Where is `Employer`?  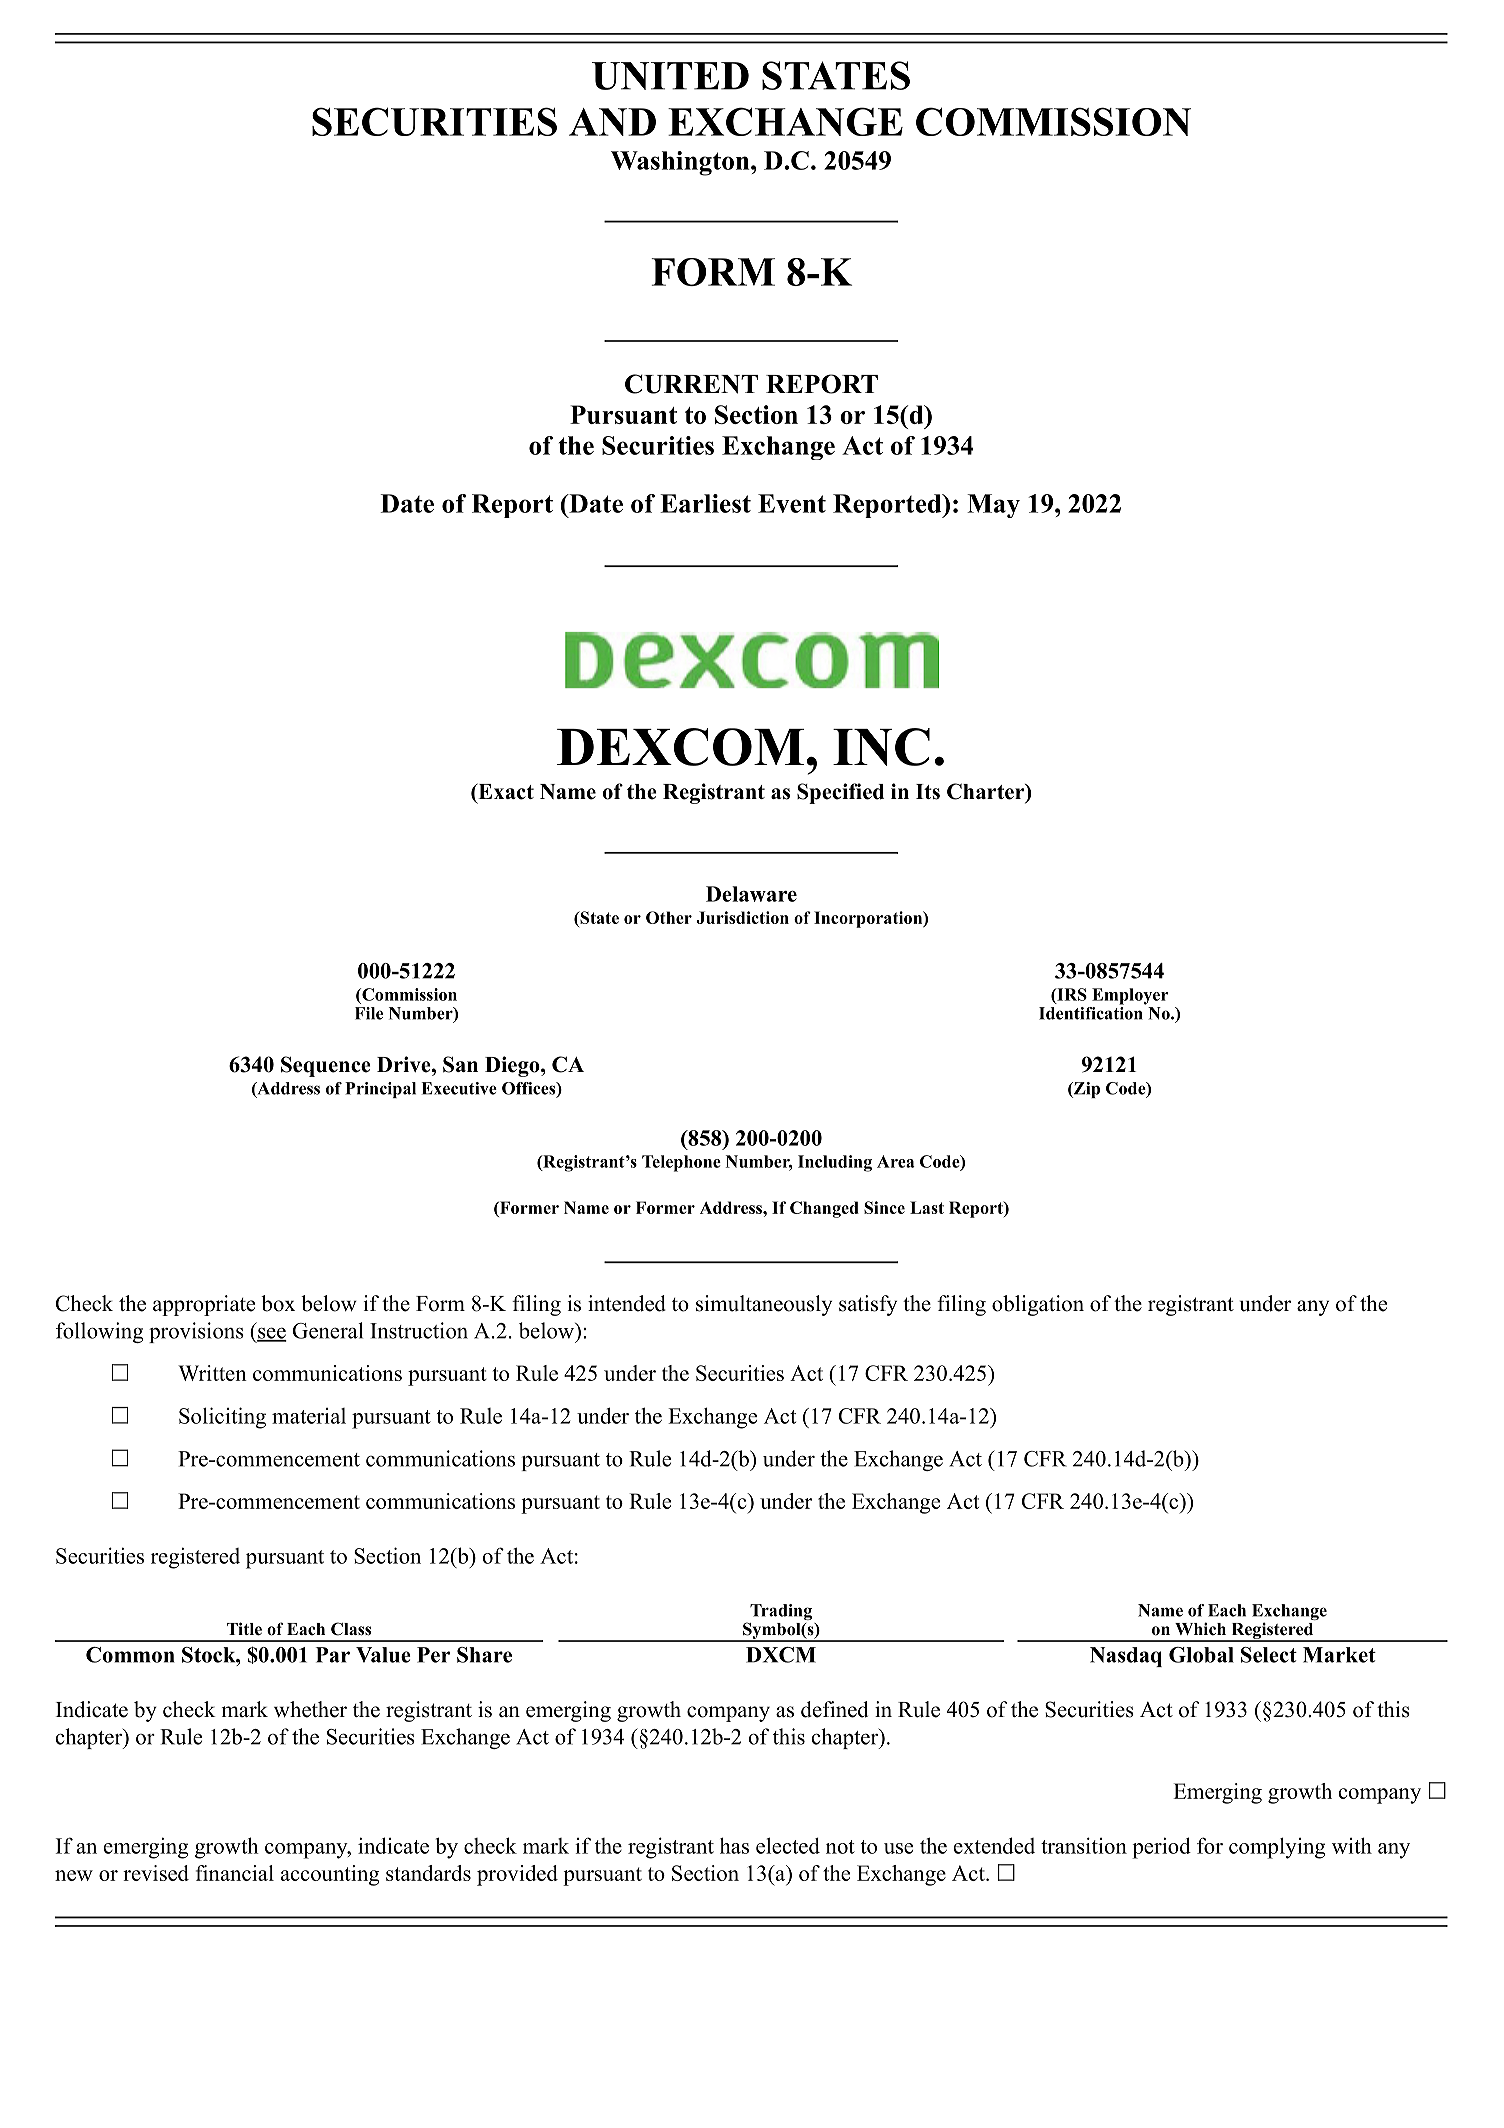 Employer is located at coordinates (1130, 996).
